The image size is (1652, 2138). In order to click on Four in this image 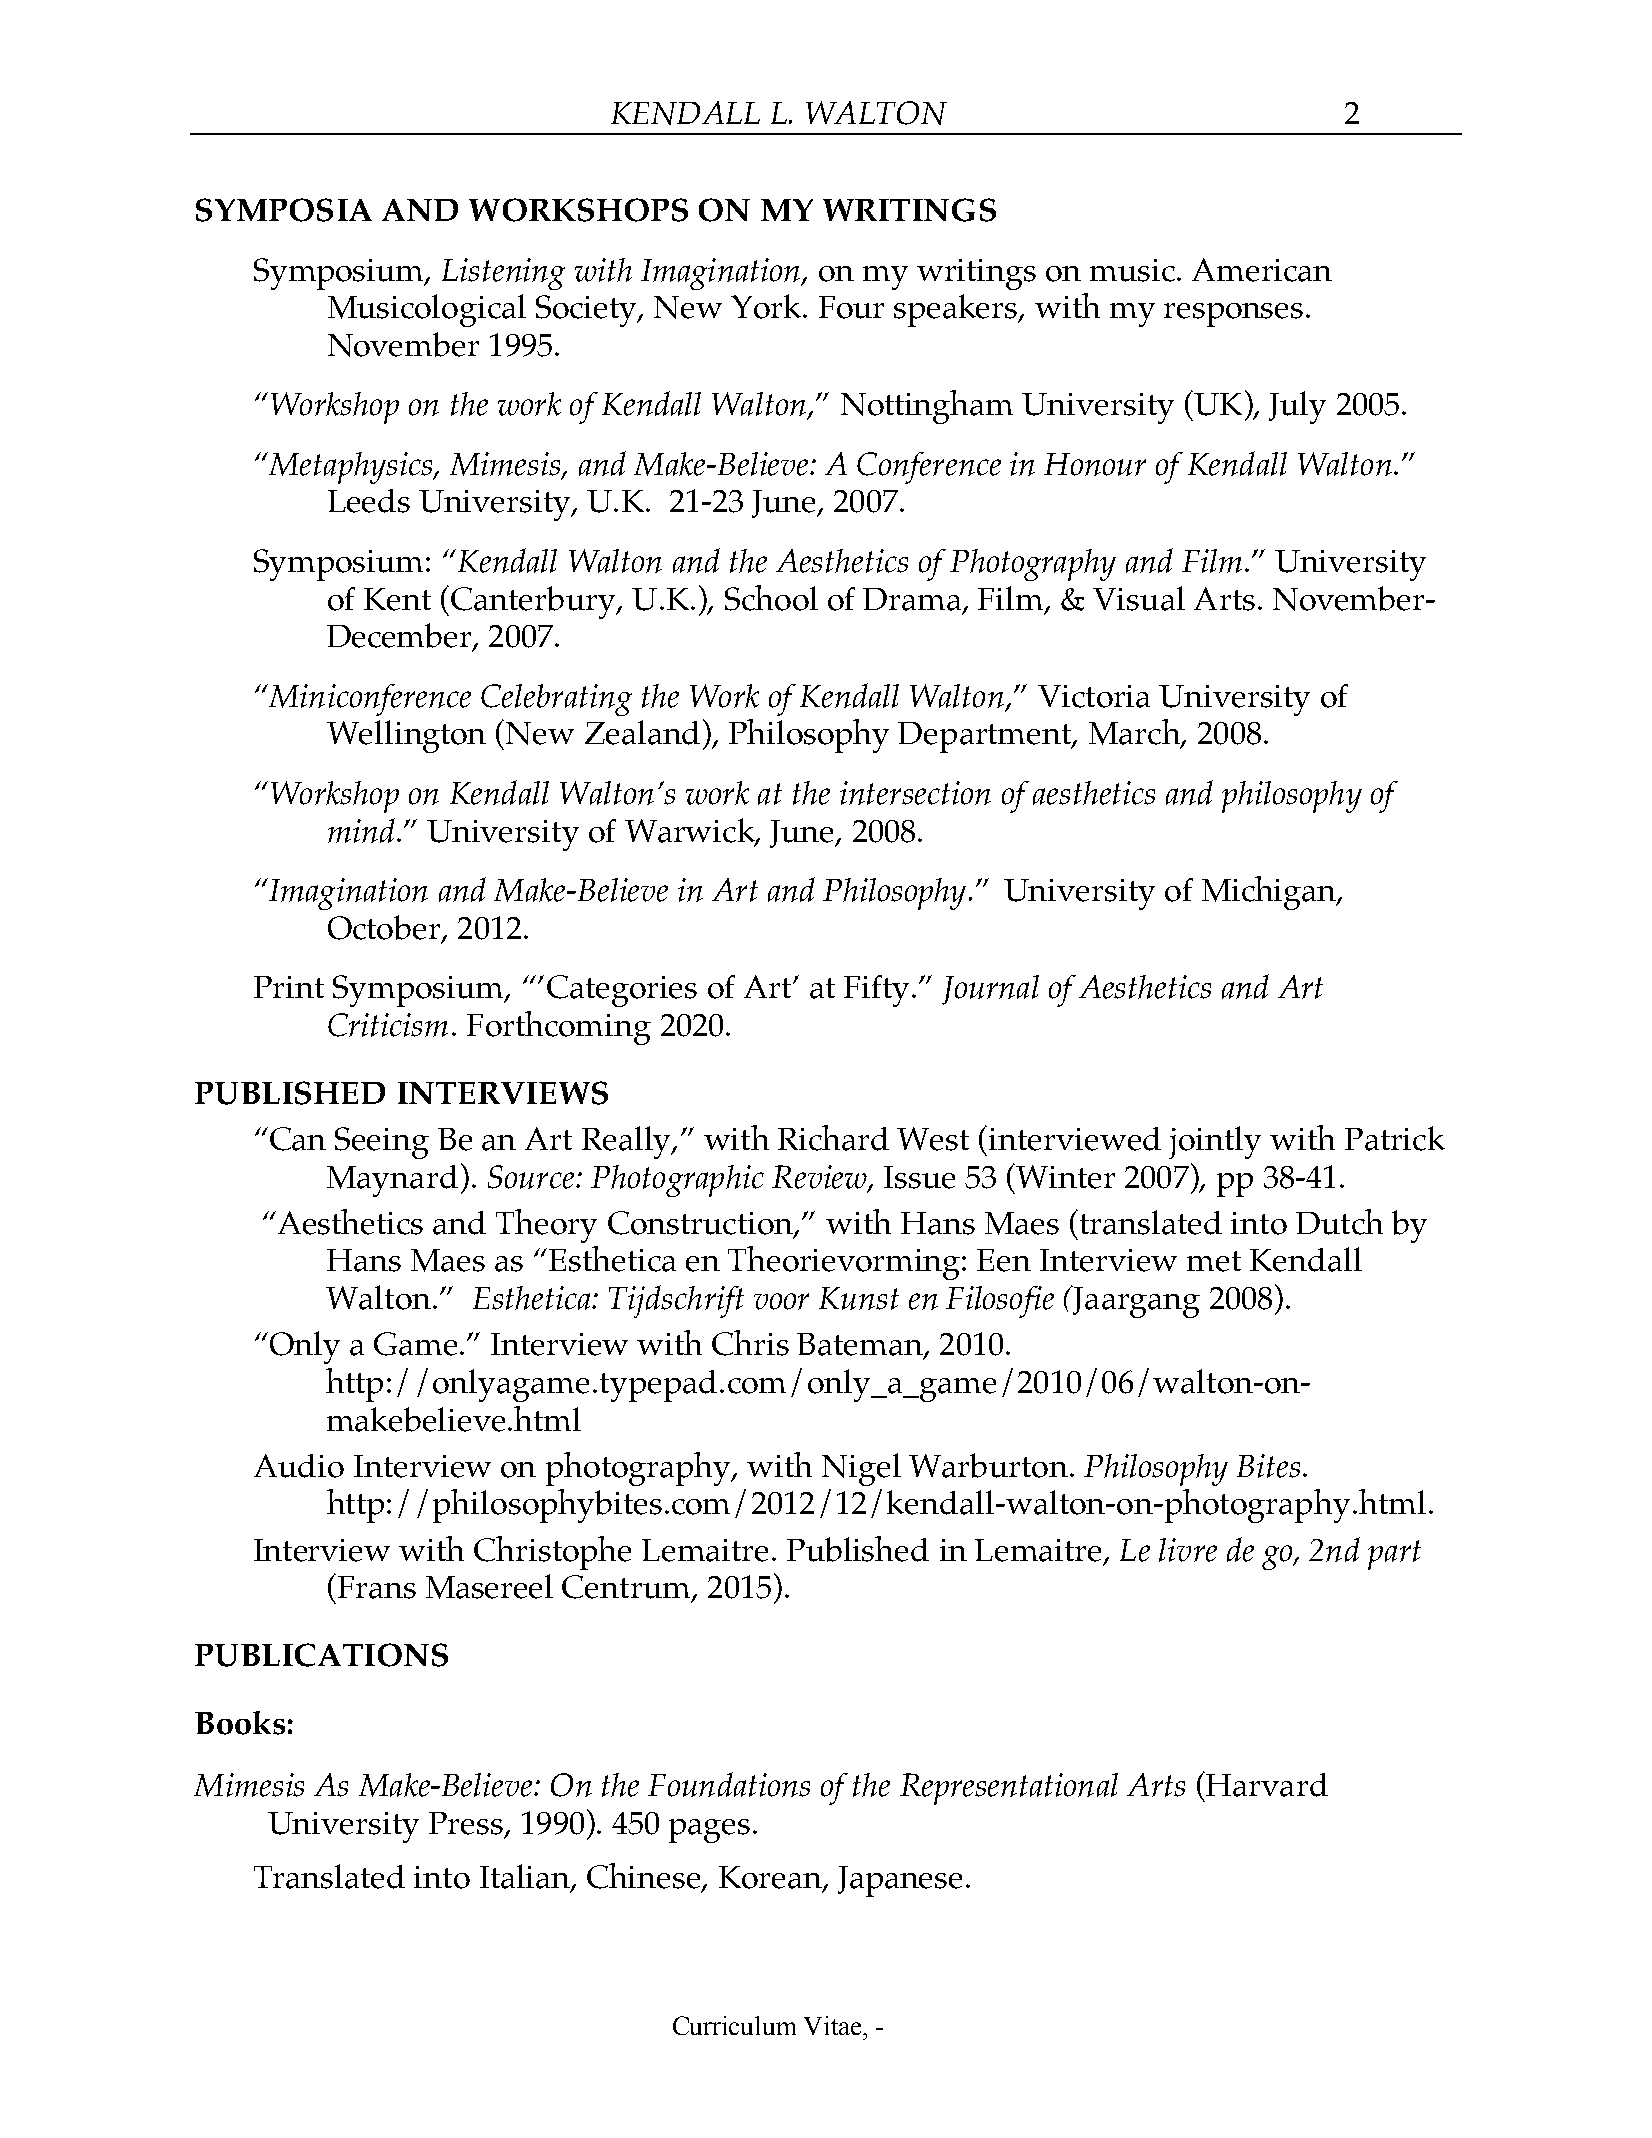, I will do `click(851, 307)`.
